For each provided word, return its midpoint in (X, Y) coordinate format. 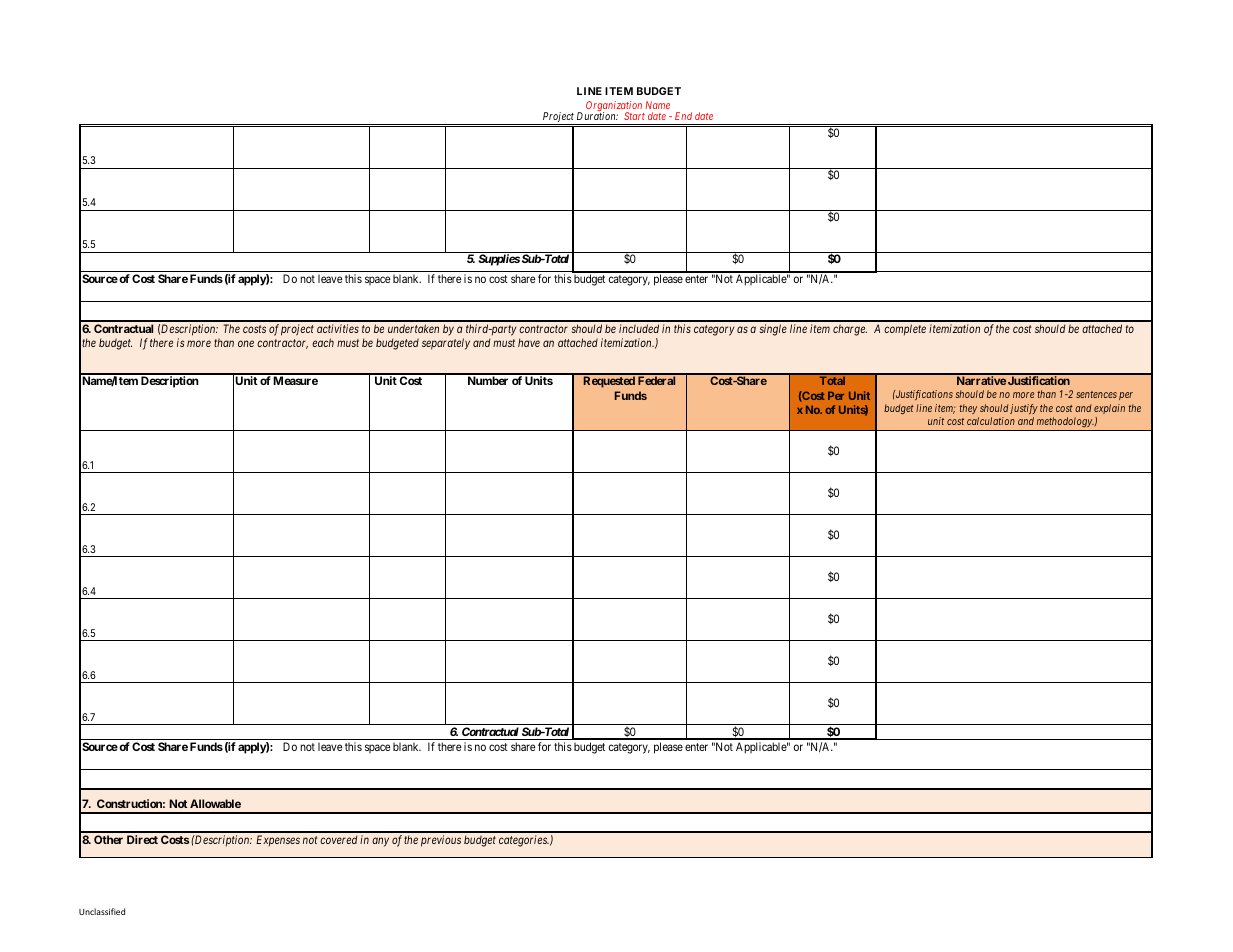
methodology (1064, 424)
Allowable (215, 803)
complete (905, 330)
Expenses (278, 841)
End (683, 116)
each (323, 342)
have (529, 342)
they (968, 409)
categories (524, 841)
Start (634, 116)
